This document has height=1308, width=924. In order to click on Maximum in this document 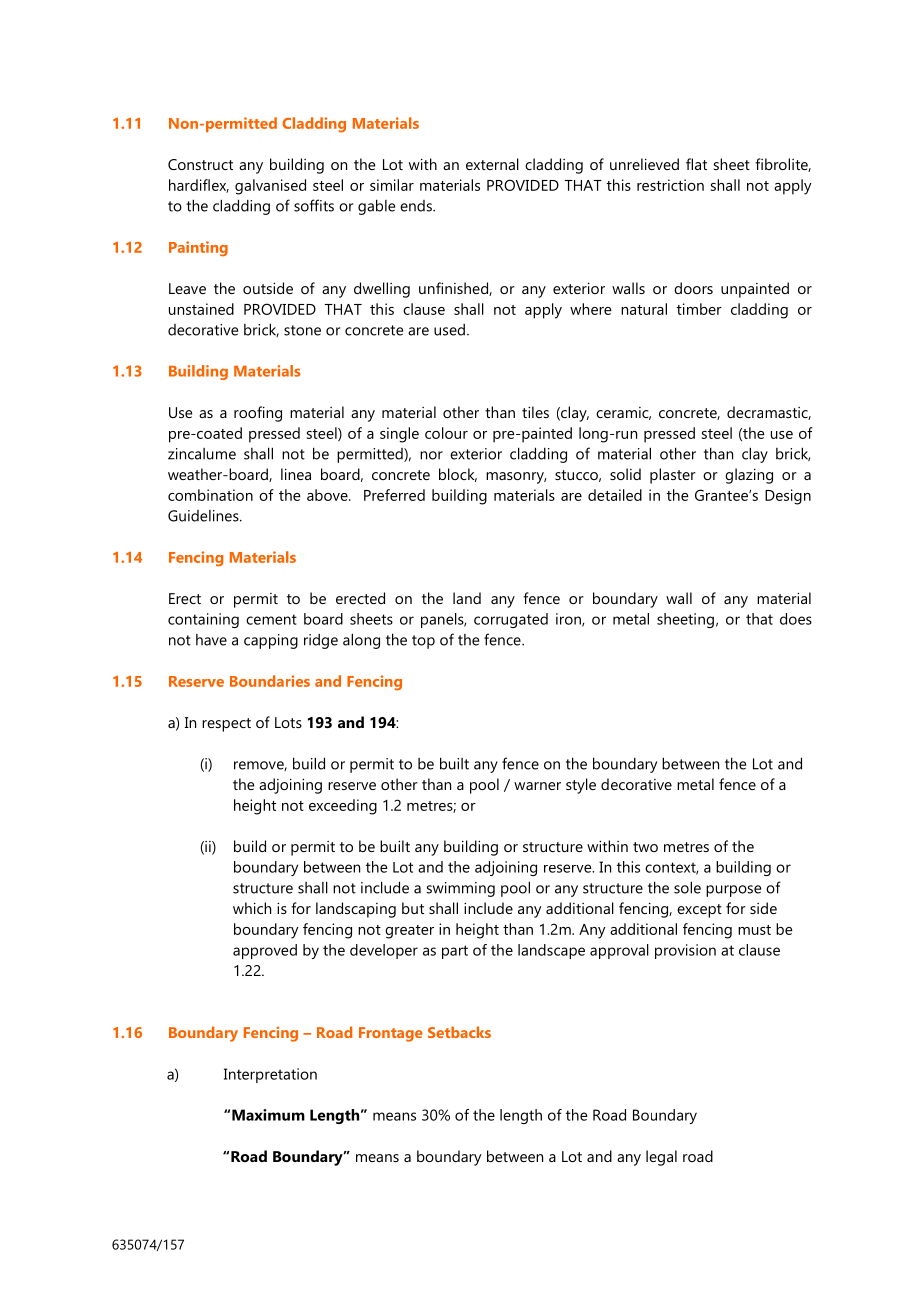, I will do `click(268, 1115)`.
